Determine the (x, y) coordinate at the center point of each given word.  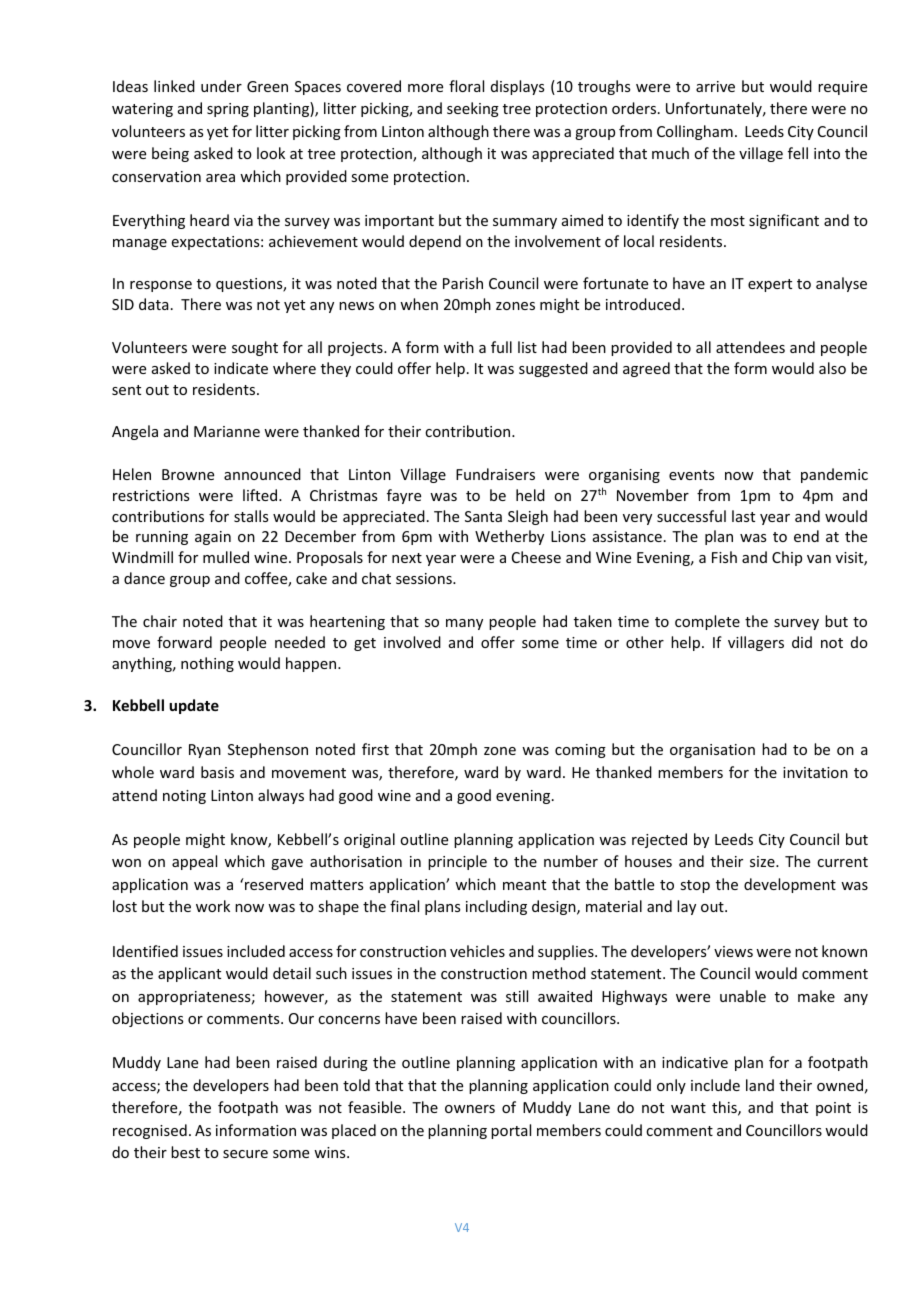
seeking (473, 109)
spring (228, 110)
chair (160, 621)
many (464, 624)
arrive (715, 86)
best (185, 1152)
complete (707, 622)
